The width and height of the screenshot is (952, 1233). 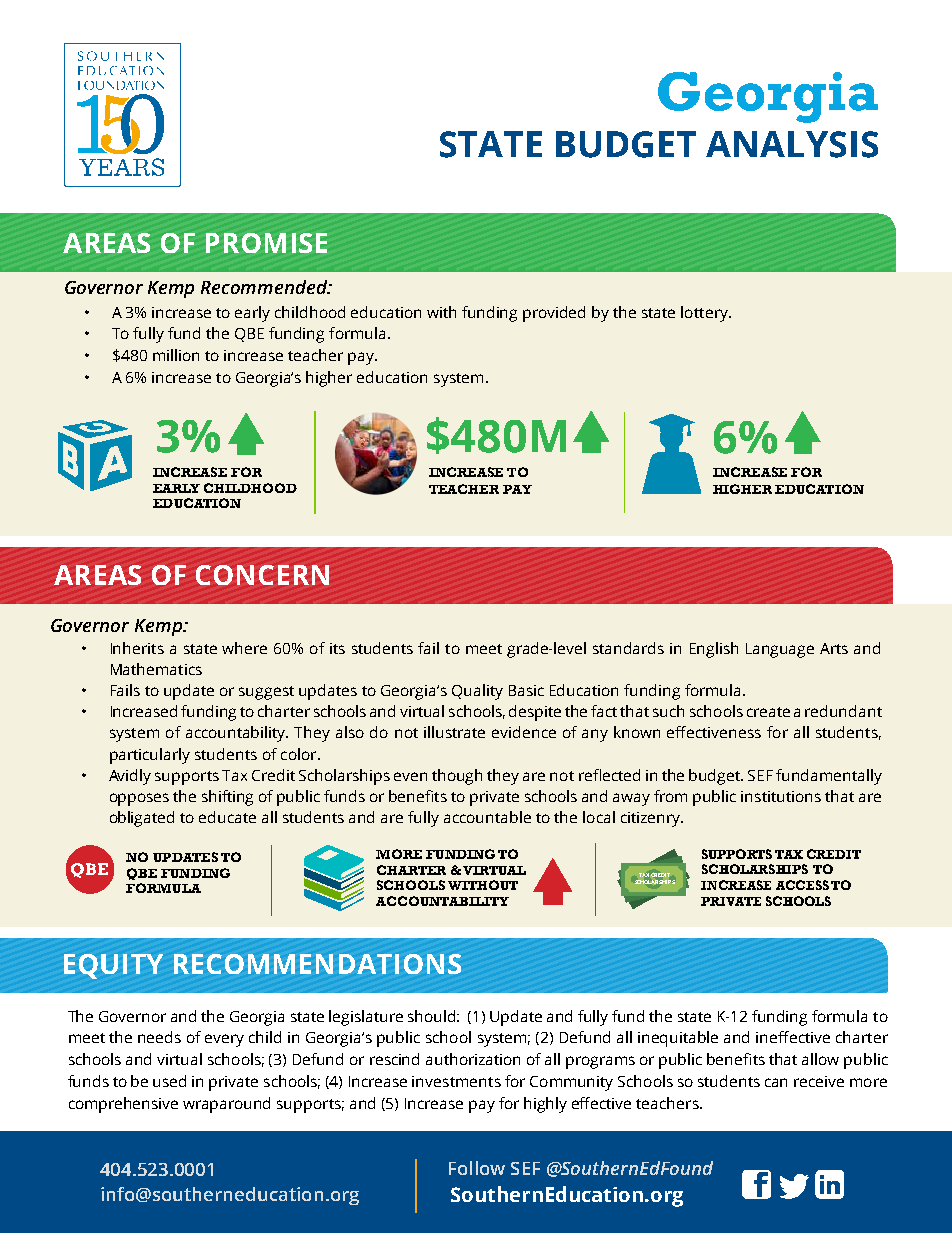 What do you see at coordinates (262, 575) in the screenshot?
I see `CONCERN` at bounding box center [262, 575].
